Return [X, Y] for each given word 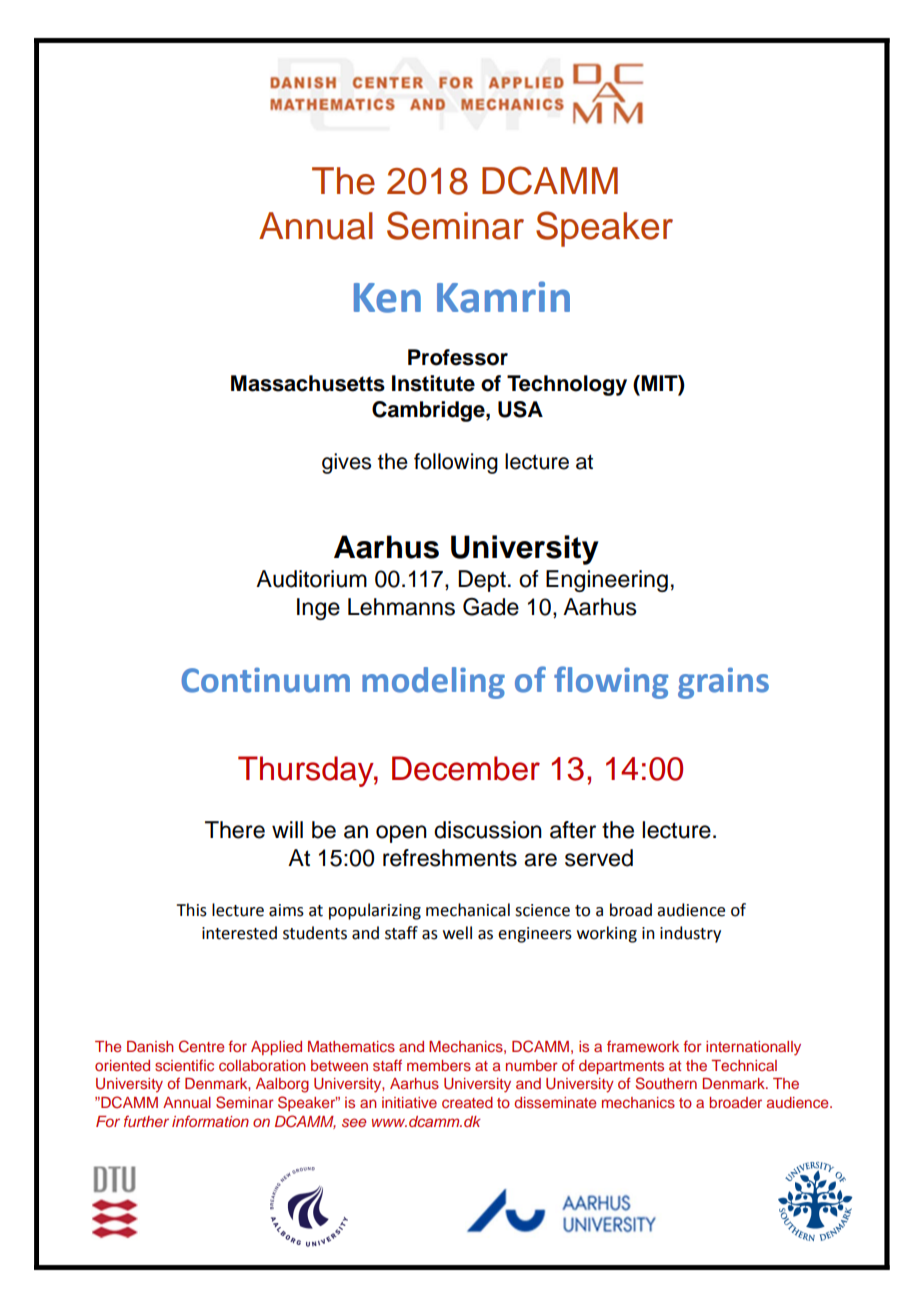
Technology [567, 385]
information [210, 1121]
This [191, 910]
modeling [433, 683]
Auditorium [311, 579]
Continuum [265, 680]
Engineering [607, 581]
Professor [458, 357]
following [456, 463]
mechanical [468, 910]
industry [690, 934]
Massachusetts [308, 383]
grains [723, 683]
